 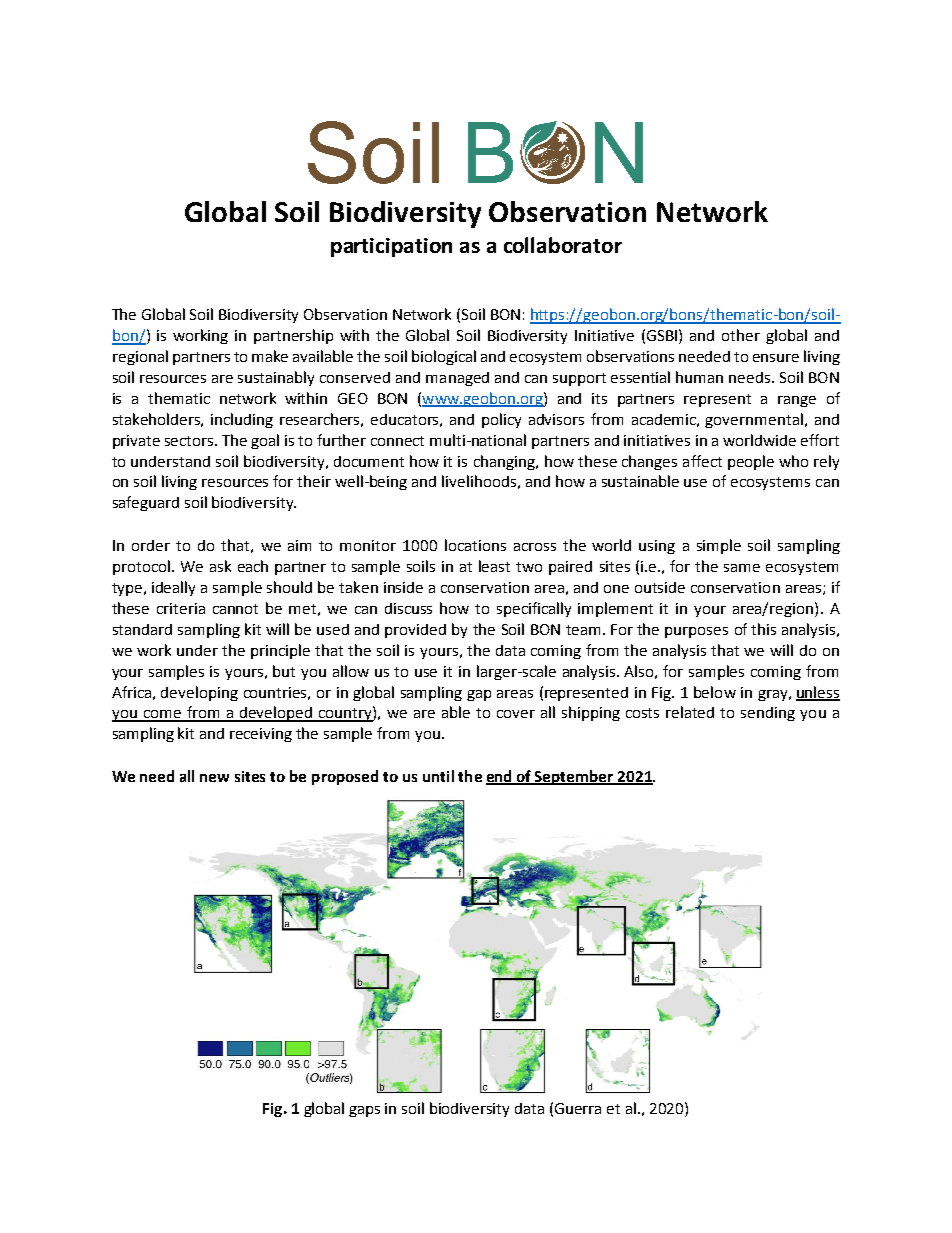 I want to click on least, so click(x=494, y=566).
